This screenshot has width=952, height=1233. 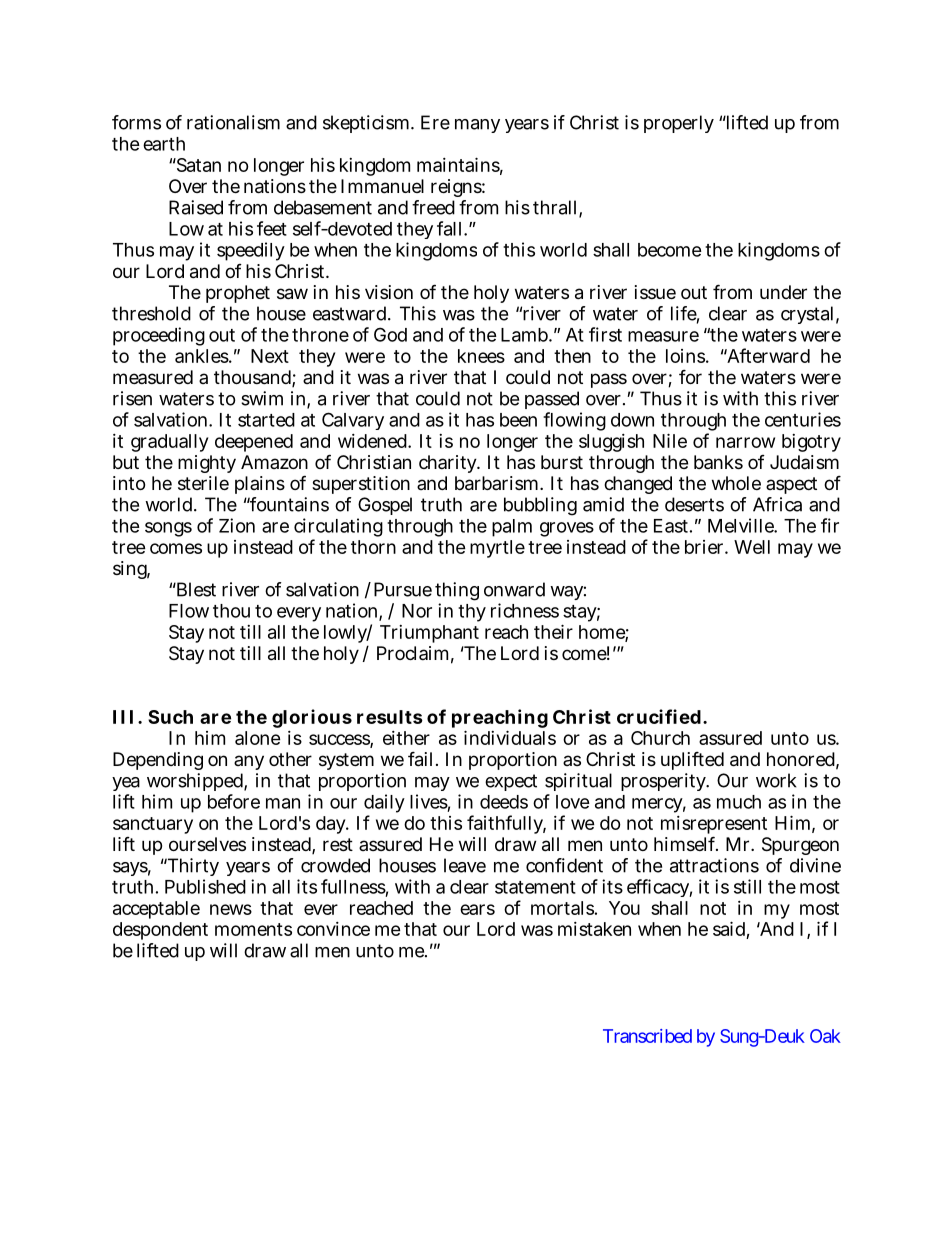 I want to click on thing, so click(x=457, y=591).
